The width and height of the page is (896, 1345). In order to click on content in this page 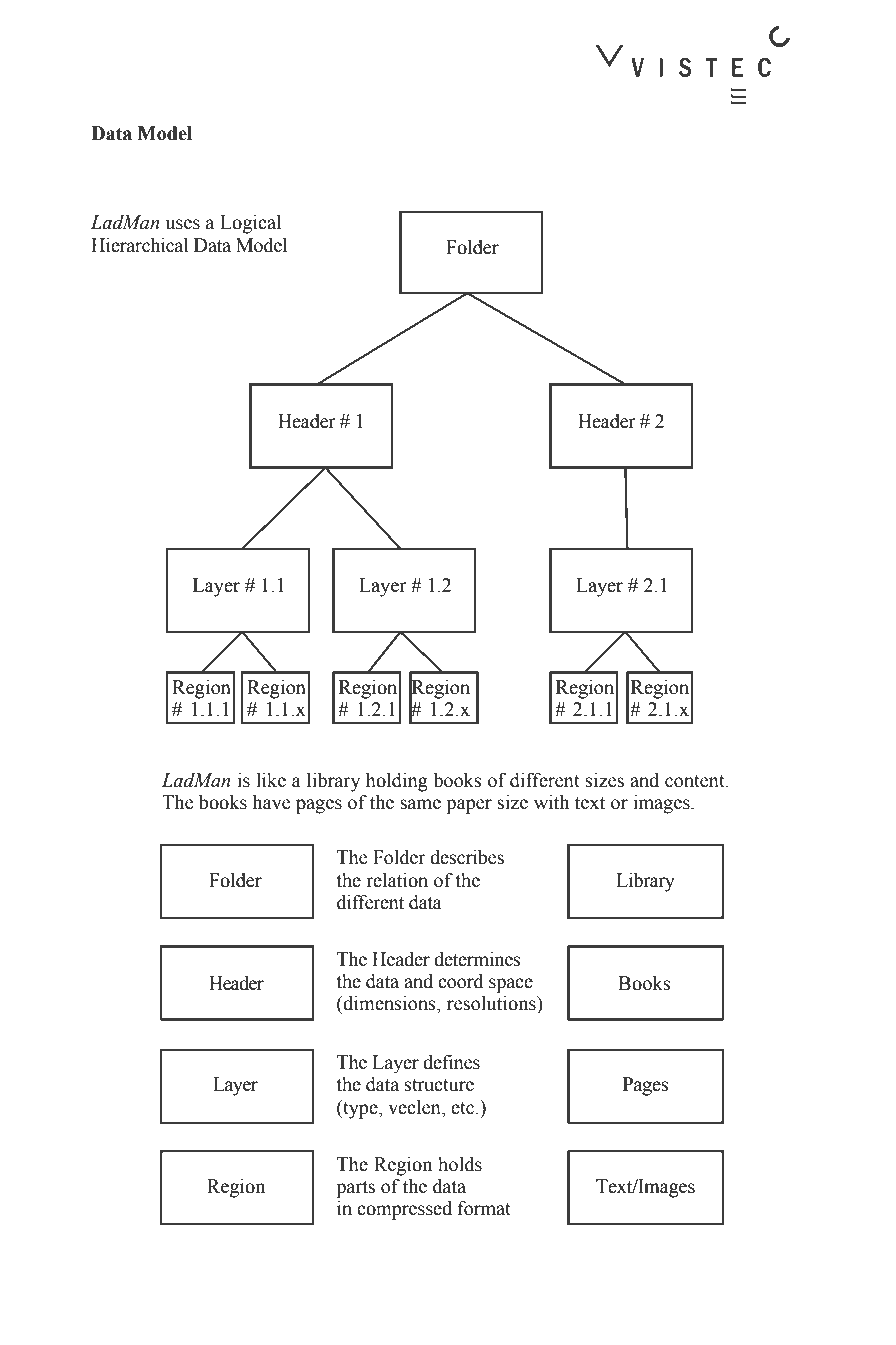, I will do `click(696, 781)`.
